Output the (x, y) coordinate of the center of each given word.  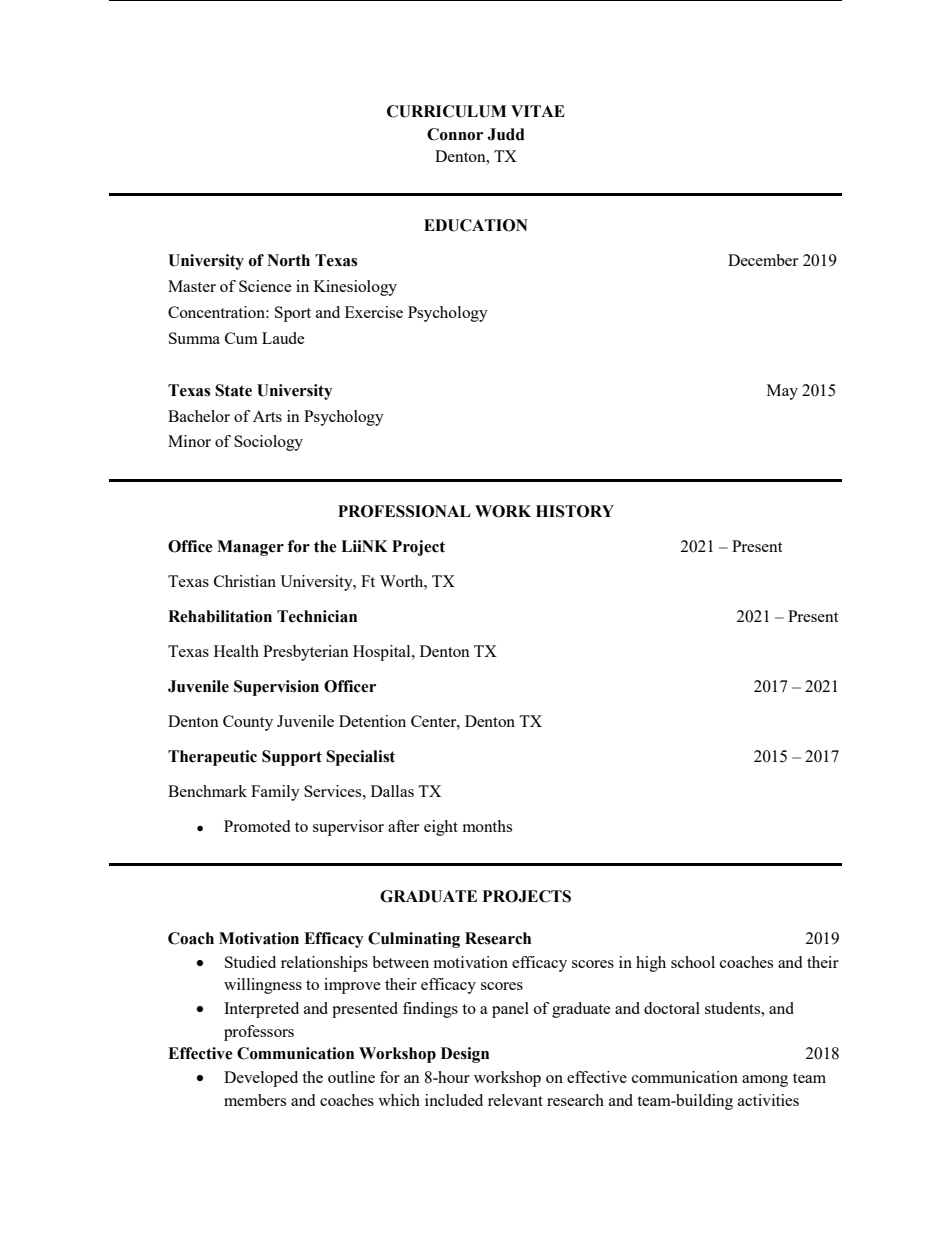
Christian (245, 581)
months (487, 826)
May (782, 392)
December (763, 260)
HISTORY (575, 511)
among (765, 1081)
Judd (506, 134)
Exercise (374, 312)
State (233, 390)
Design (465, 1055)
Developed (261, 1079)
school (693, 962)
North (288, 260)
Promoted (257, 826)
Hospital (383, 653)
